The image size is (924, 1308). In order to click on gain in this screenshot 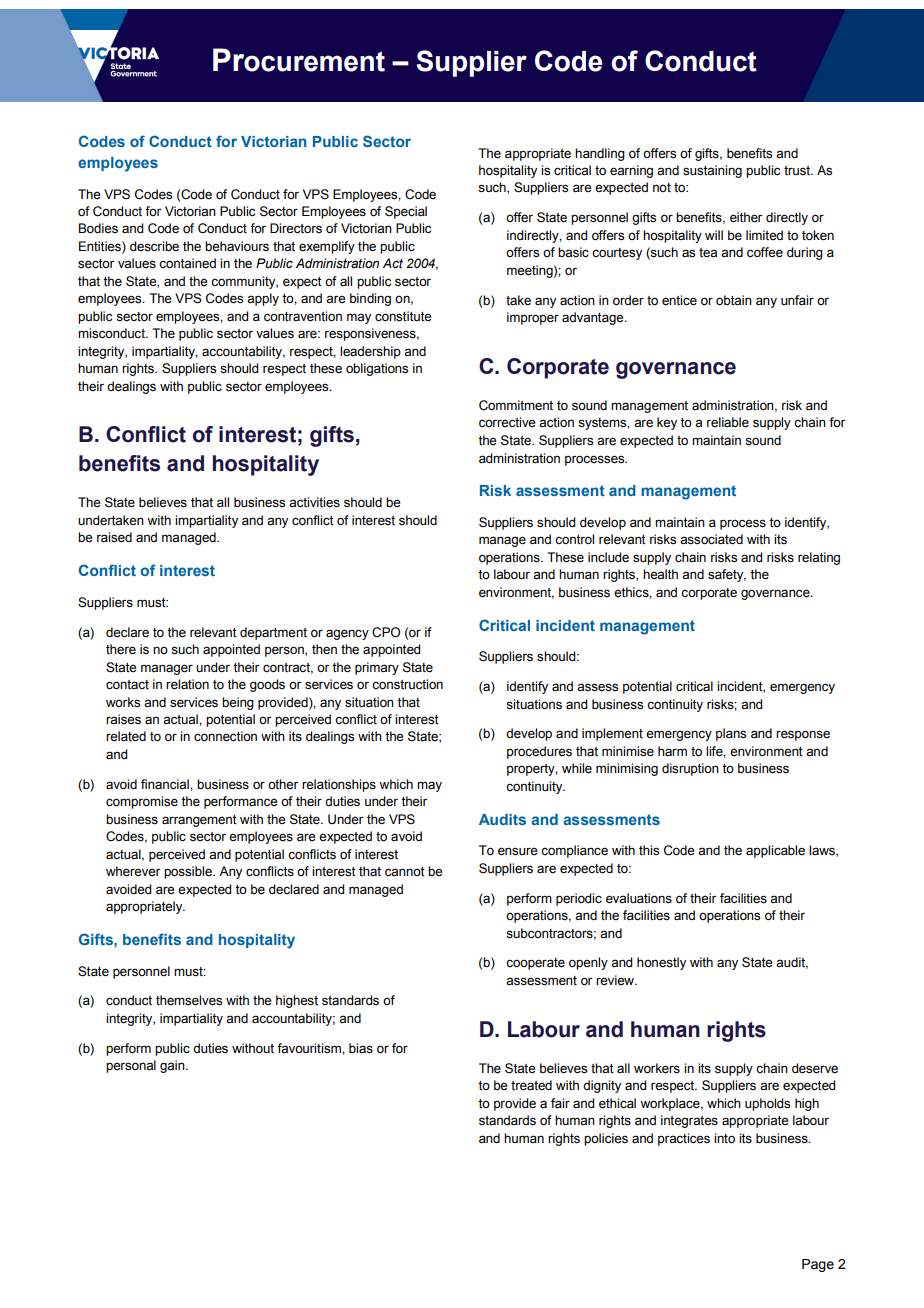, I will do `click(173, 1066)`.
